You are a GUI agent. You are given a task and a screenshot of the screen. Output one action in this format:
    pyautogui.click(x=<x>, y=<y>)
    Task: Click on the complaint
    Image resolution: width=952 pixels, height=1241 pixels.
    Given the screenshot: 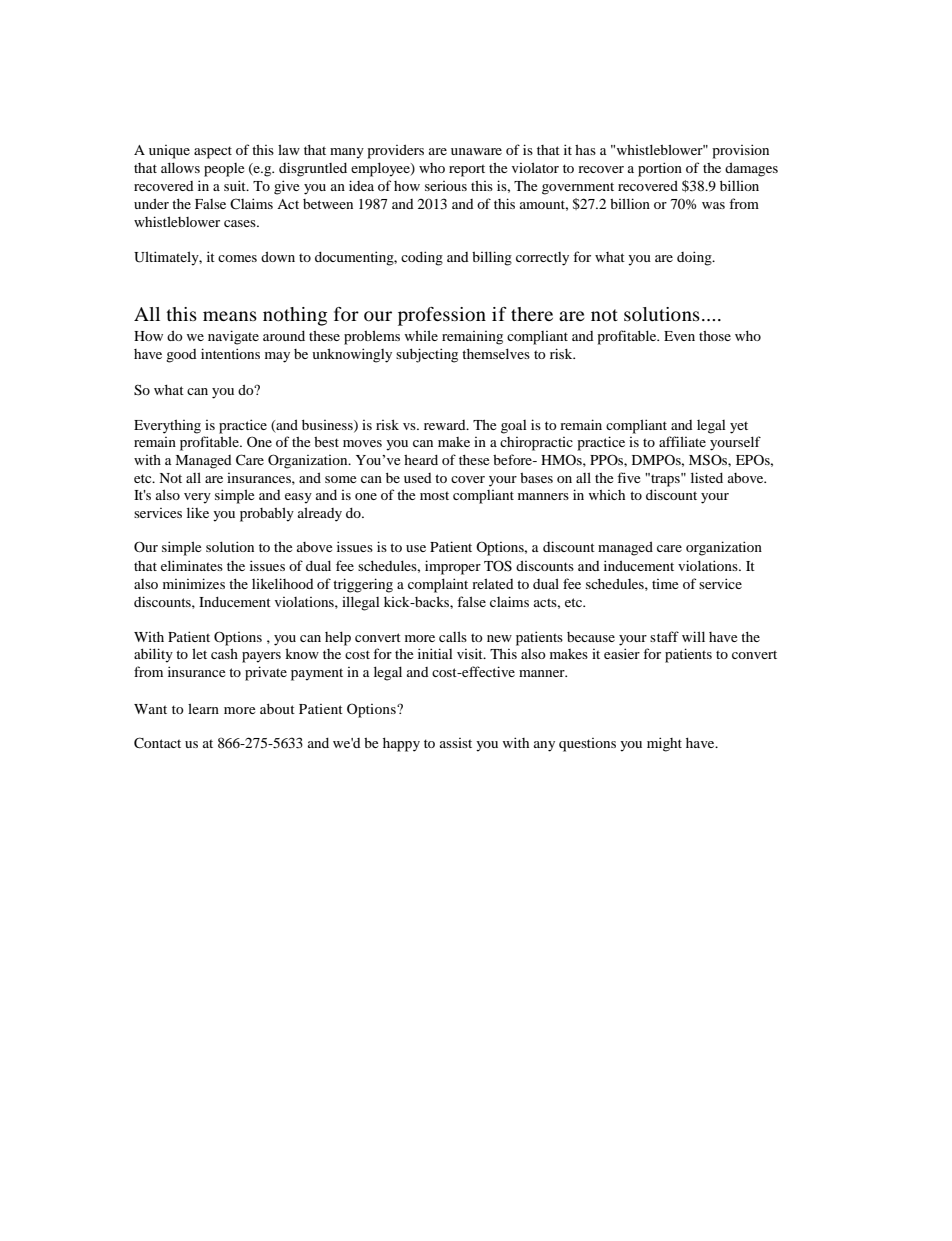 What is the action you would take?
    pyautogui.click(x=438, y=585)
